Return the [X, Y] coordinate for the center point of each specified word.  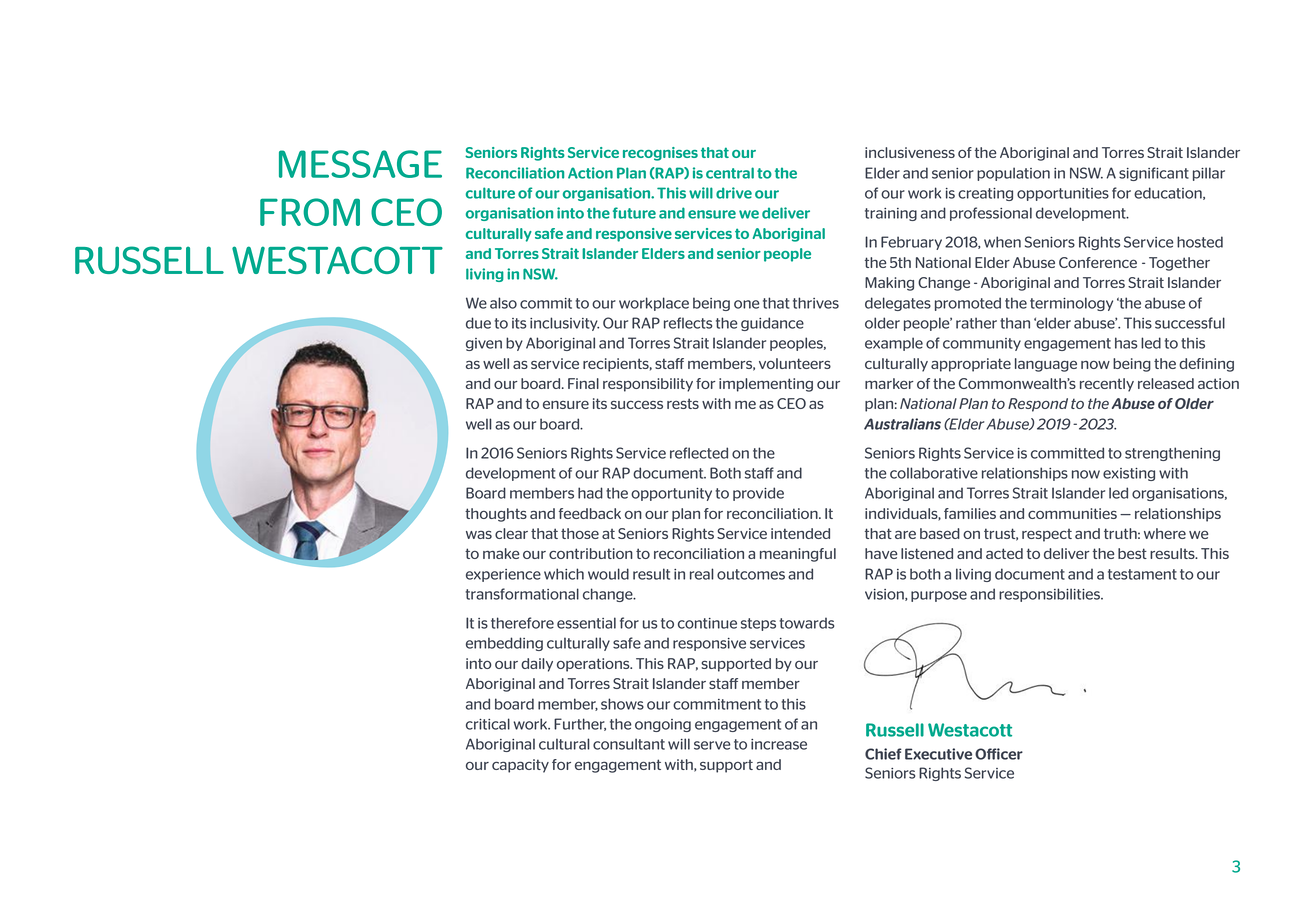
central [730, 173]
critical [488, 724]
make [501, 553]
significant [1154, 174]
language [1046, 365]
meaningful [798, 555]
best [1132, 553]
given [484, 344]
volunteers [795, 363]
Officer [999, 754]
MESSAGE [360, 164]
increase [779, 744]
